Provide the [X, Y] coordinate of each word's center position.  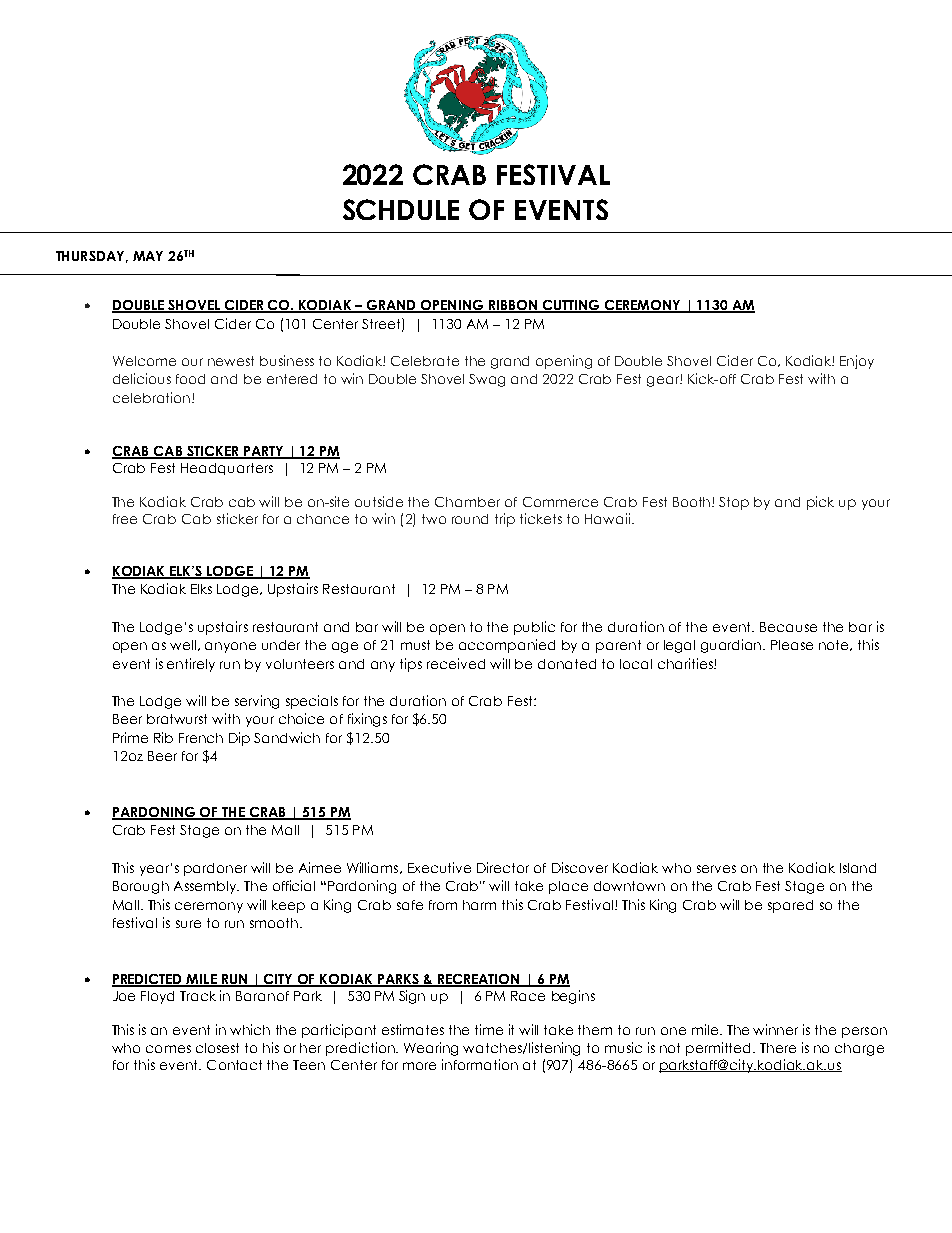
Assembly [206, 887]
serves [716, 869]
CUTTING [571, 306]
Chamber [467, 502]
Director [503, 867]
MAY [148, 256]
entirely [191, 665]
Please [792, 645]
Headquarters [227, 469]
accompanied [507, 646]
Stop [734, 503]
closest [217, 1048]
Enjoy [857, 362]
